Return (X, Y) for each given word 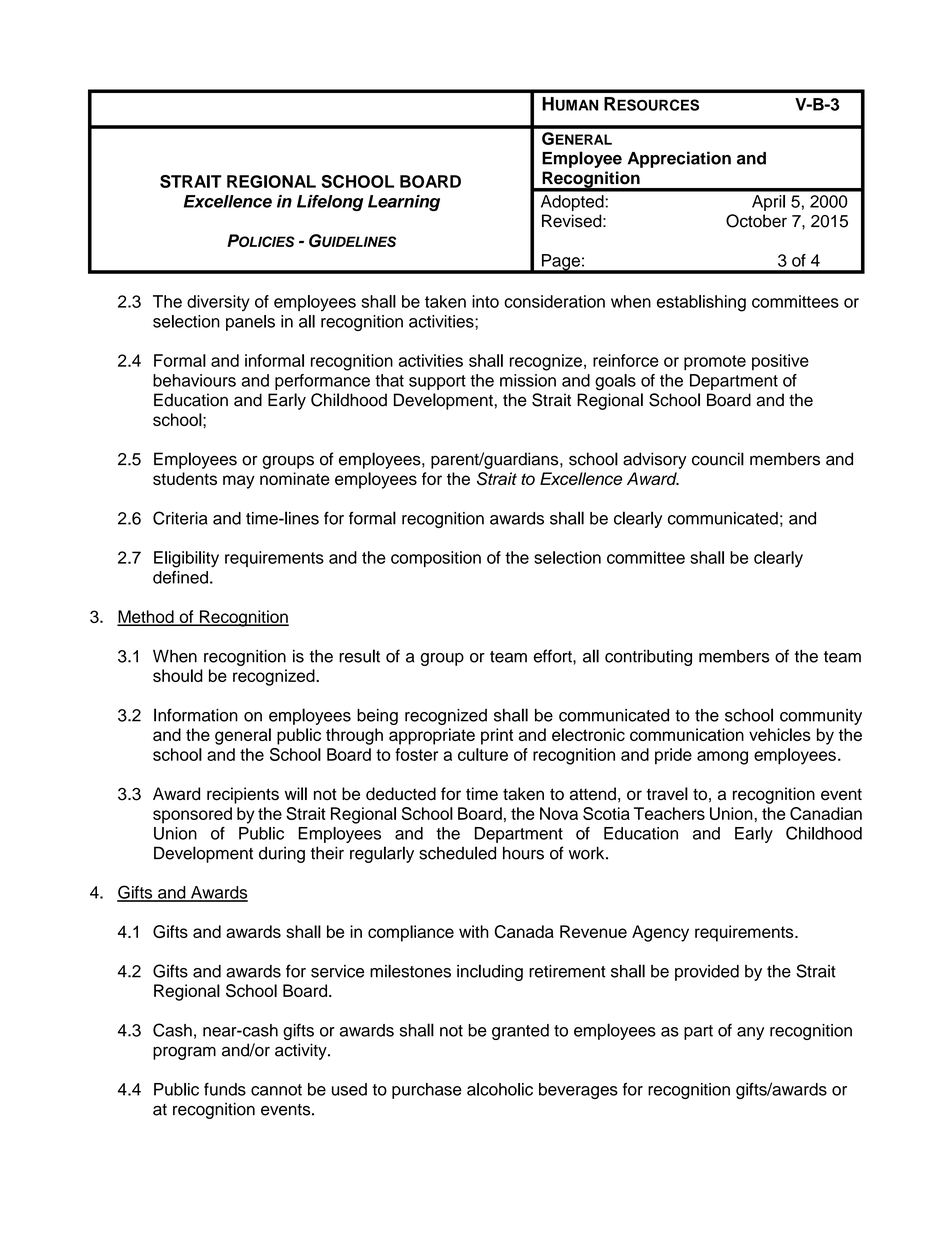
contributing (648, 658)
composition (436, 559)
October (756, 221)
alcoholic (500, 1089)
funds (225, 1089)
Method (146, 617)
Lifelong (330, 203)
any (750, 1033)
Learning (404, 203)
